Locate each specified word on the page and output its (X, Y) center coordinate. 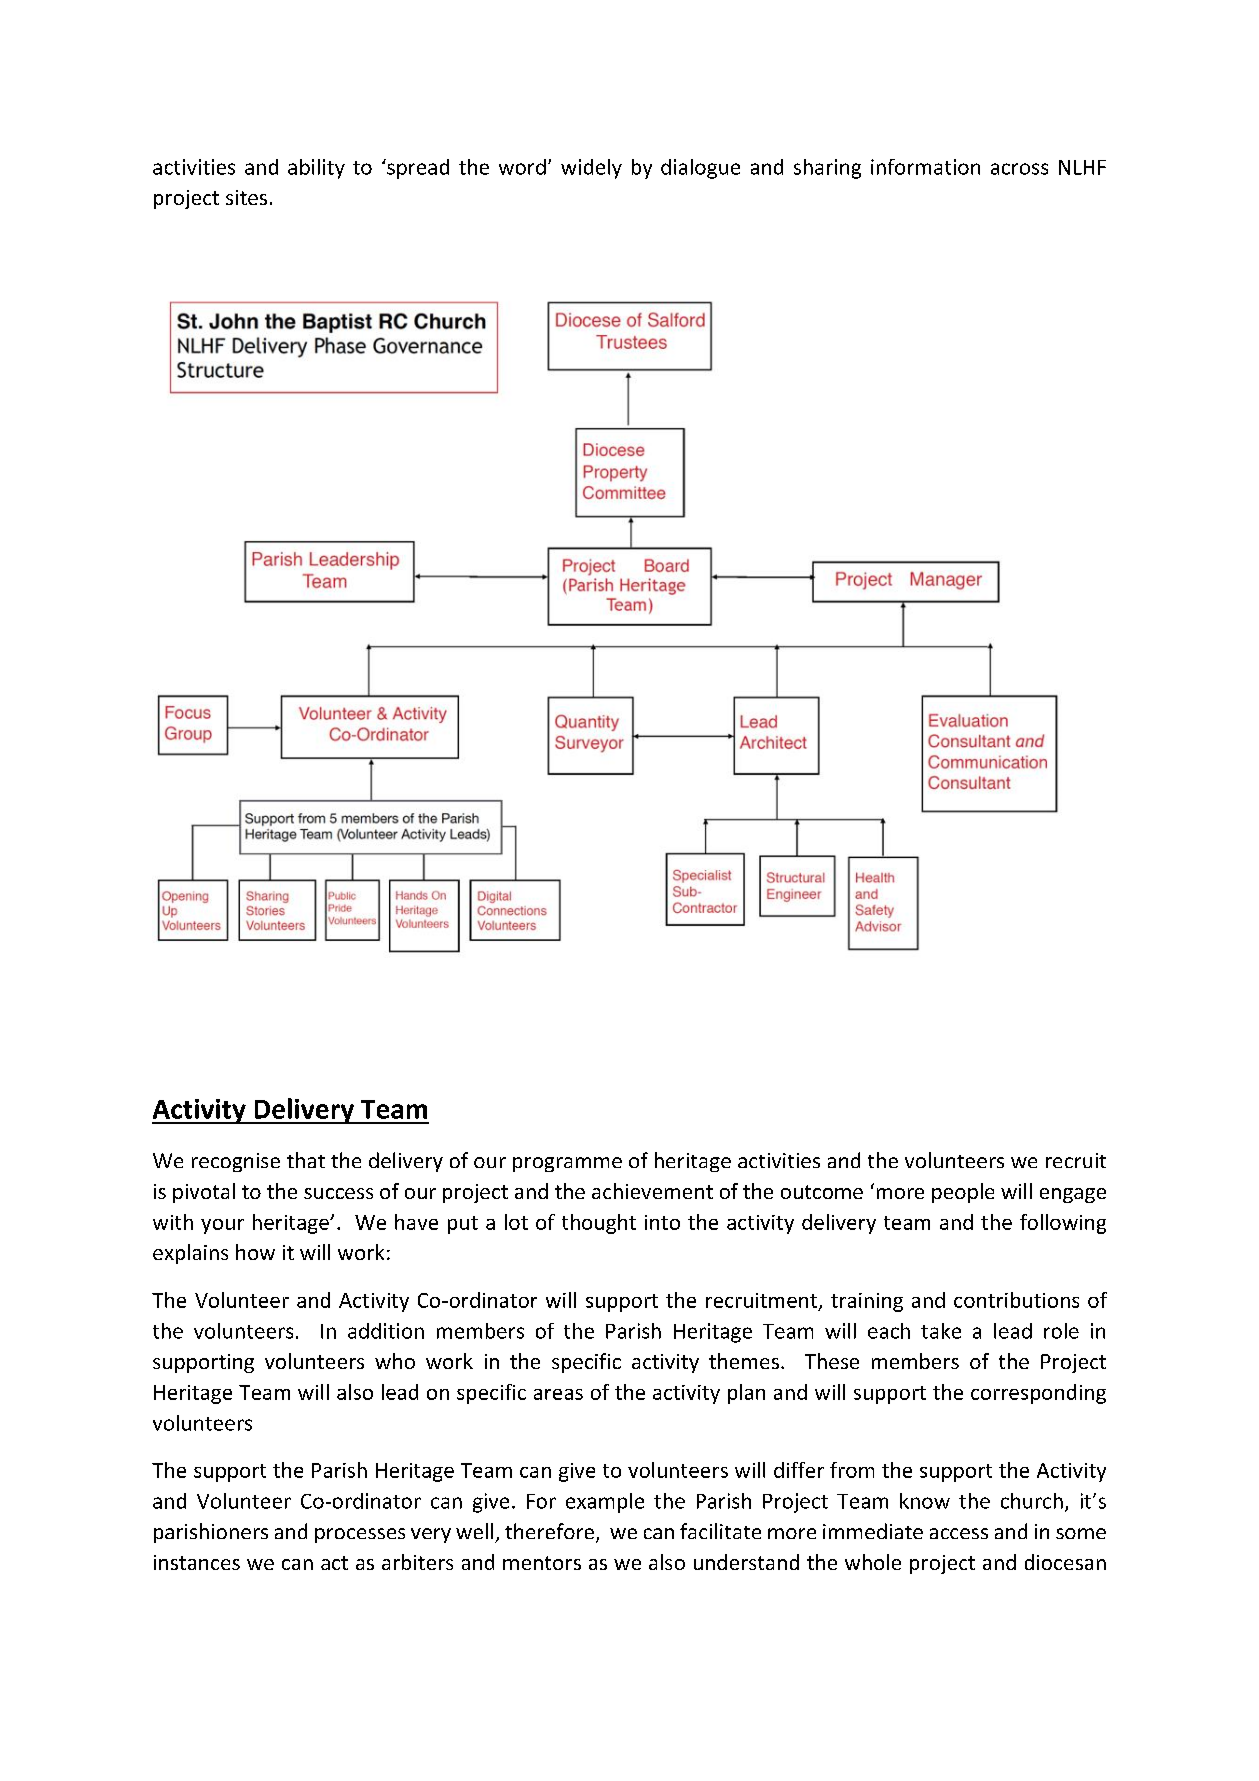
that (306, 1160)
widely (591, 169)
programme (567, 1164)
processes (360, 1535)
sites (246, 197)
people (963, 1193)
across (1019, 169)
